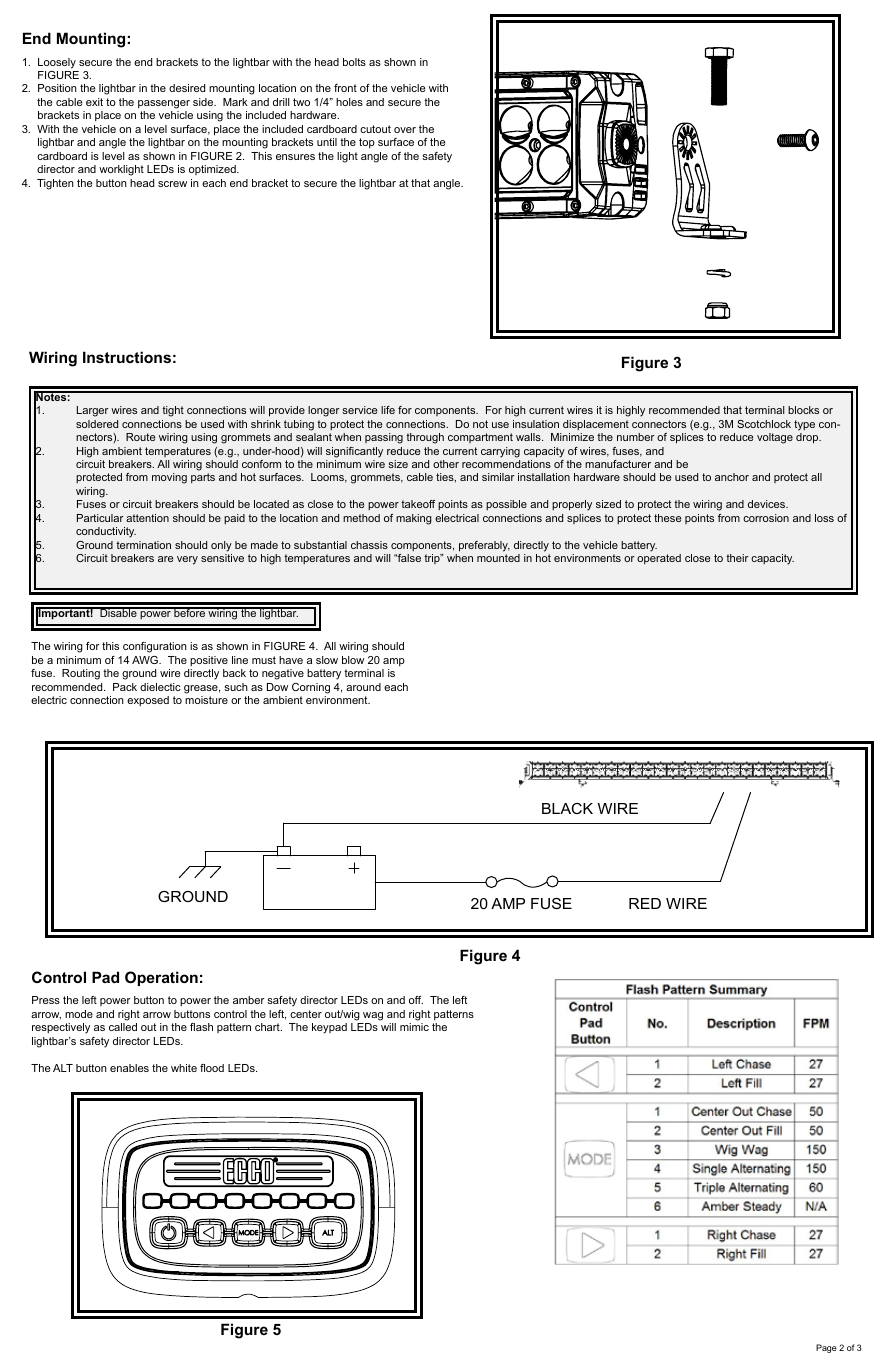 The image size is (887, 1372). What do you see at coordinates (737, 558) in the screenshot?
I see `their` at bounding box center [737, 558].
